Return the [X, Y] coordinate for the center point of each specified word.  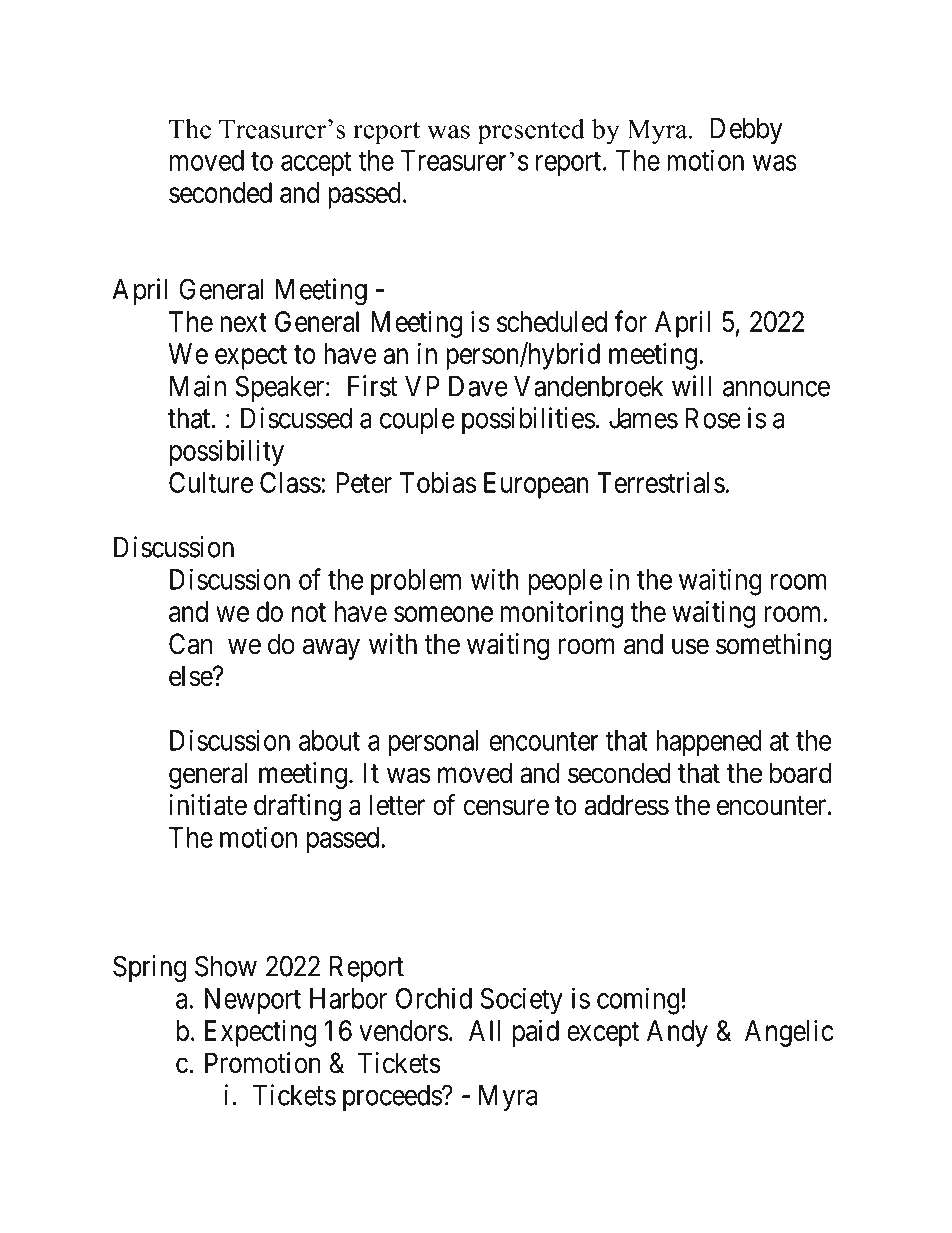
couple [417, 421]
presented [531, 132]
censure [506, 808]
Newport [253, 1001]
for [630, 321]
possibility [227, 453]
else [191, 676]
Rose [713, 418]
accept [316, 164]
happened [709, 743]
